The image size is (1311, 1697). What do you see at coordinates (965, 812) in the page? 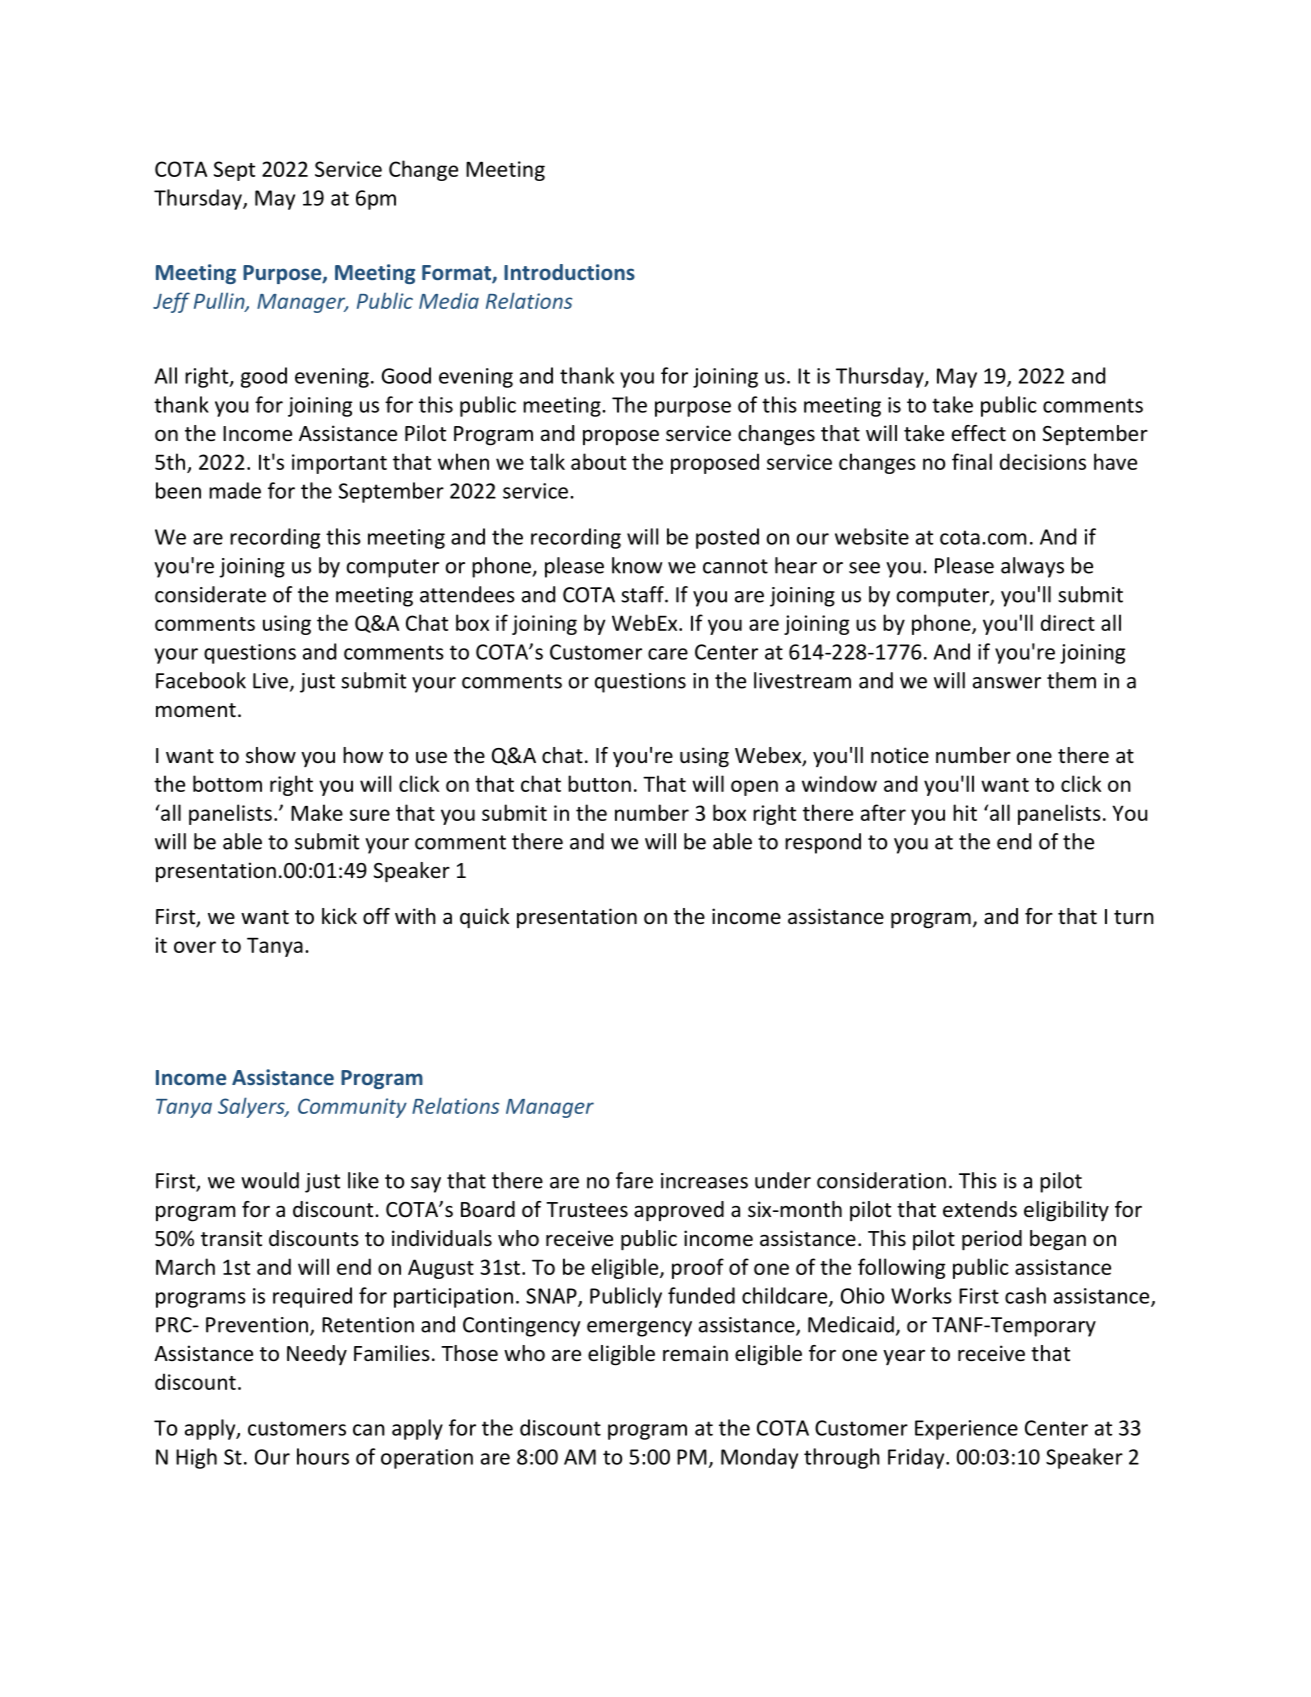
I see `hit` at bounding box center [965, 812].
